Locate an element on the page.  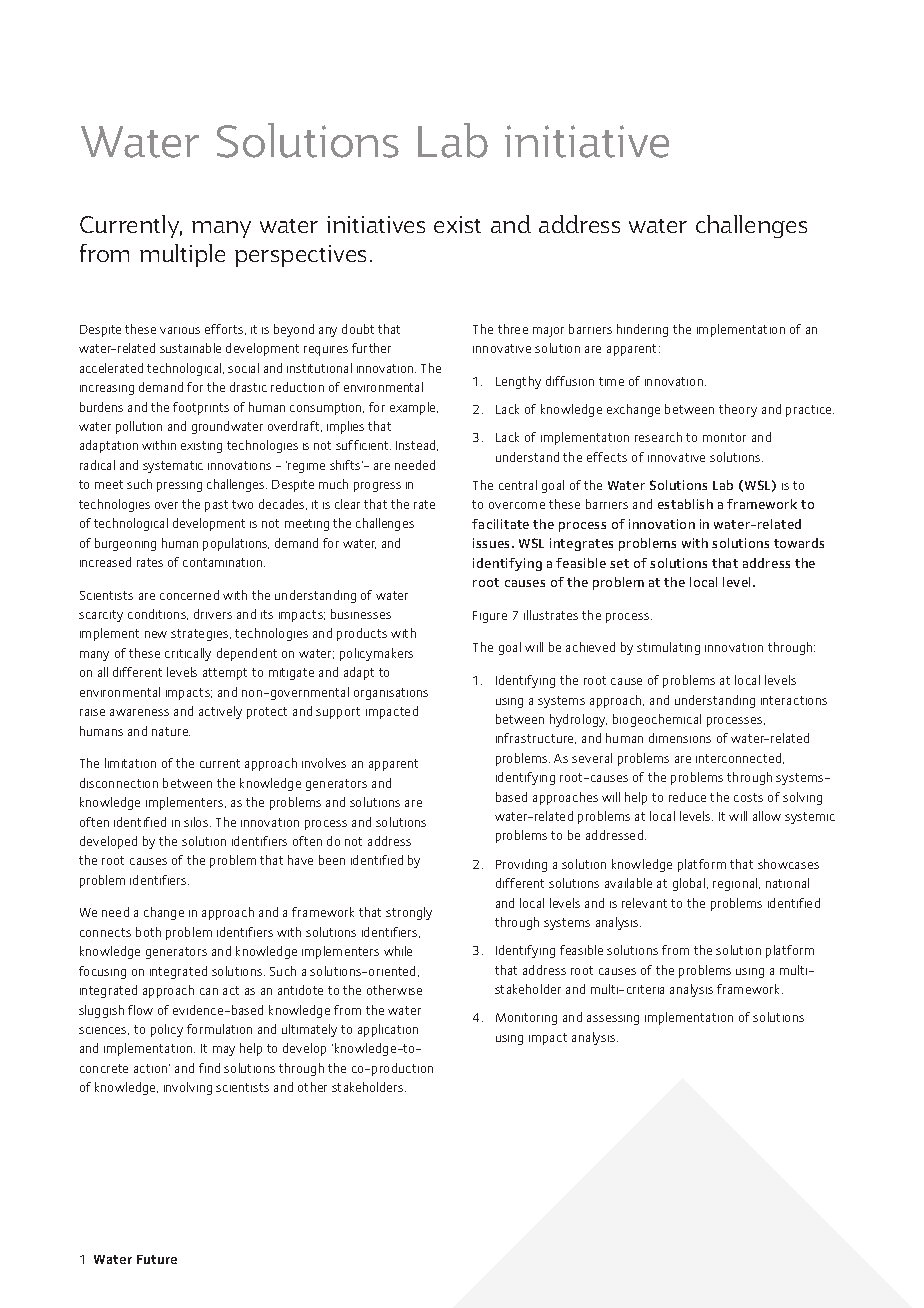
various is located at coordinates (180, 330).
